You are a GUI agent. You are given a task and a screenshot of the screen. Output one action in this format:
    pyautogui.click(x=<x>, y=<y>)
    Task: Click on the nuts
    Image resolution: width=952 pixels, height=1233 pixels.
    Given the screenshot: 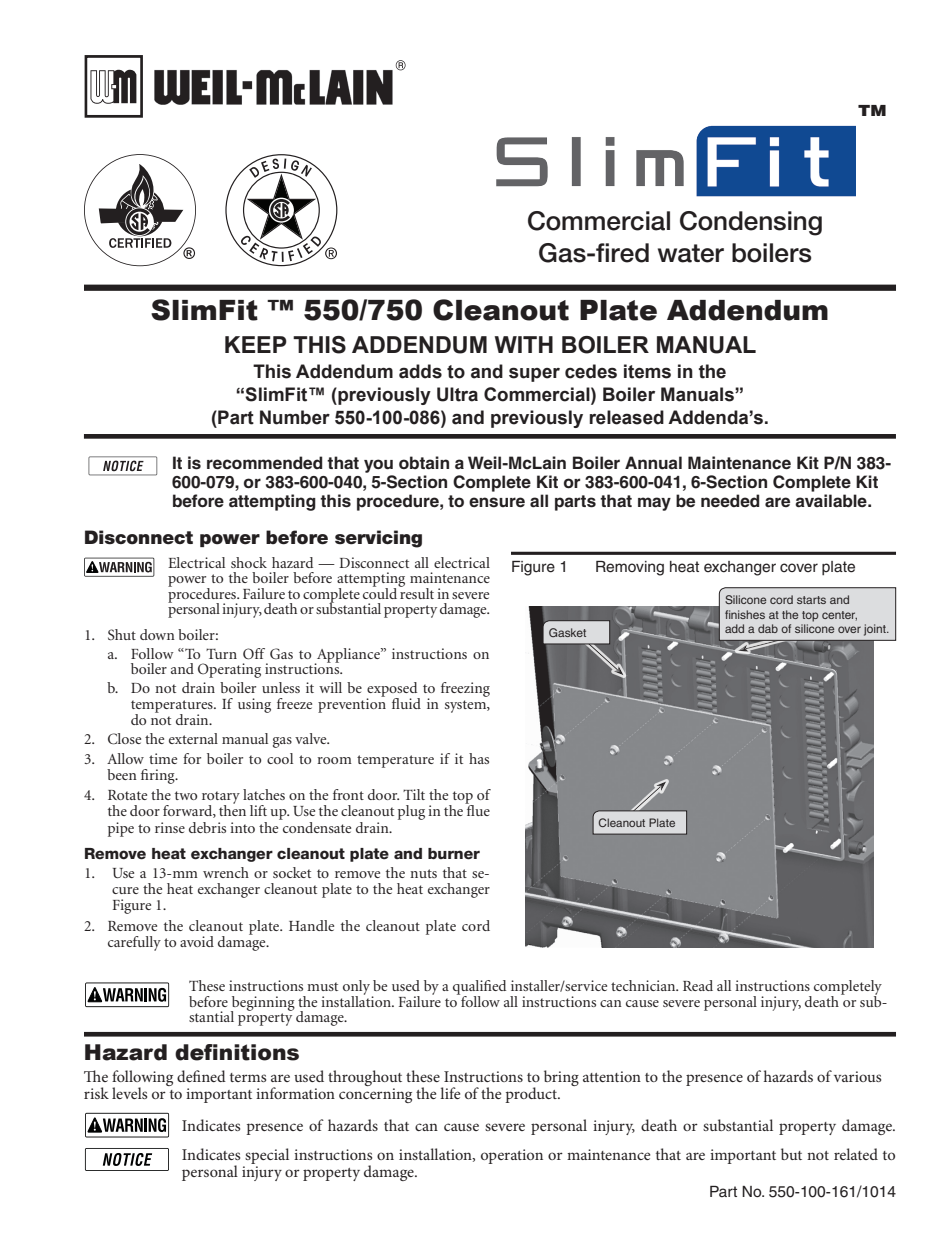 What is the action you would take?
    pyautogui.click(x=423, y=873)
